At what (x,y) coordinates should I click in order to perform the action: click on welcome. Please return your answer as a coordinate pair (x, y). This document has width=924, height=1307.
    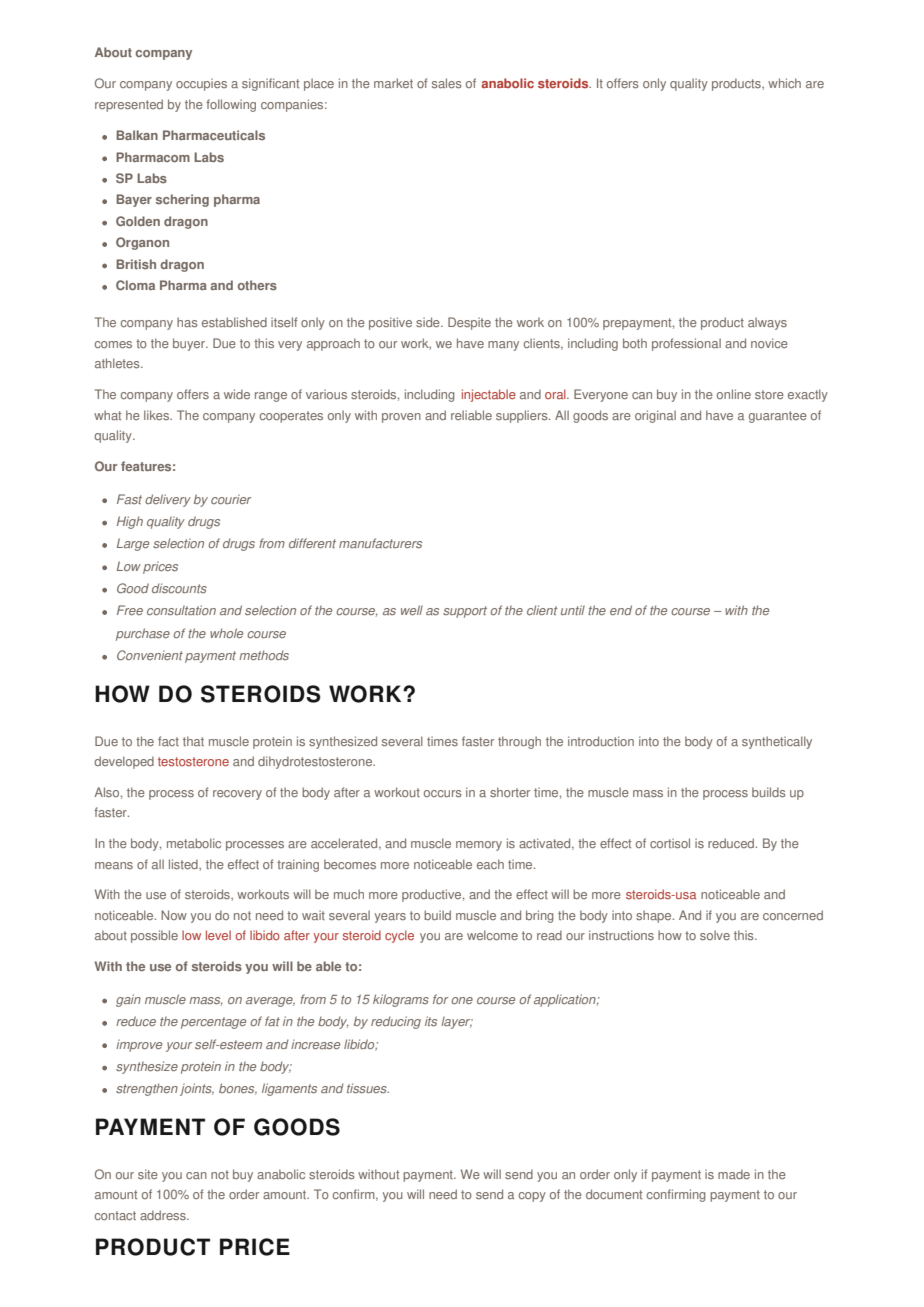
    Looking at the image, I should click on (492, 935).
